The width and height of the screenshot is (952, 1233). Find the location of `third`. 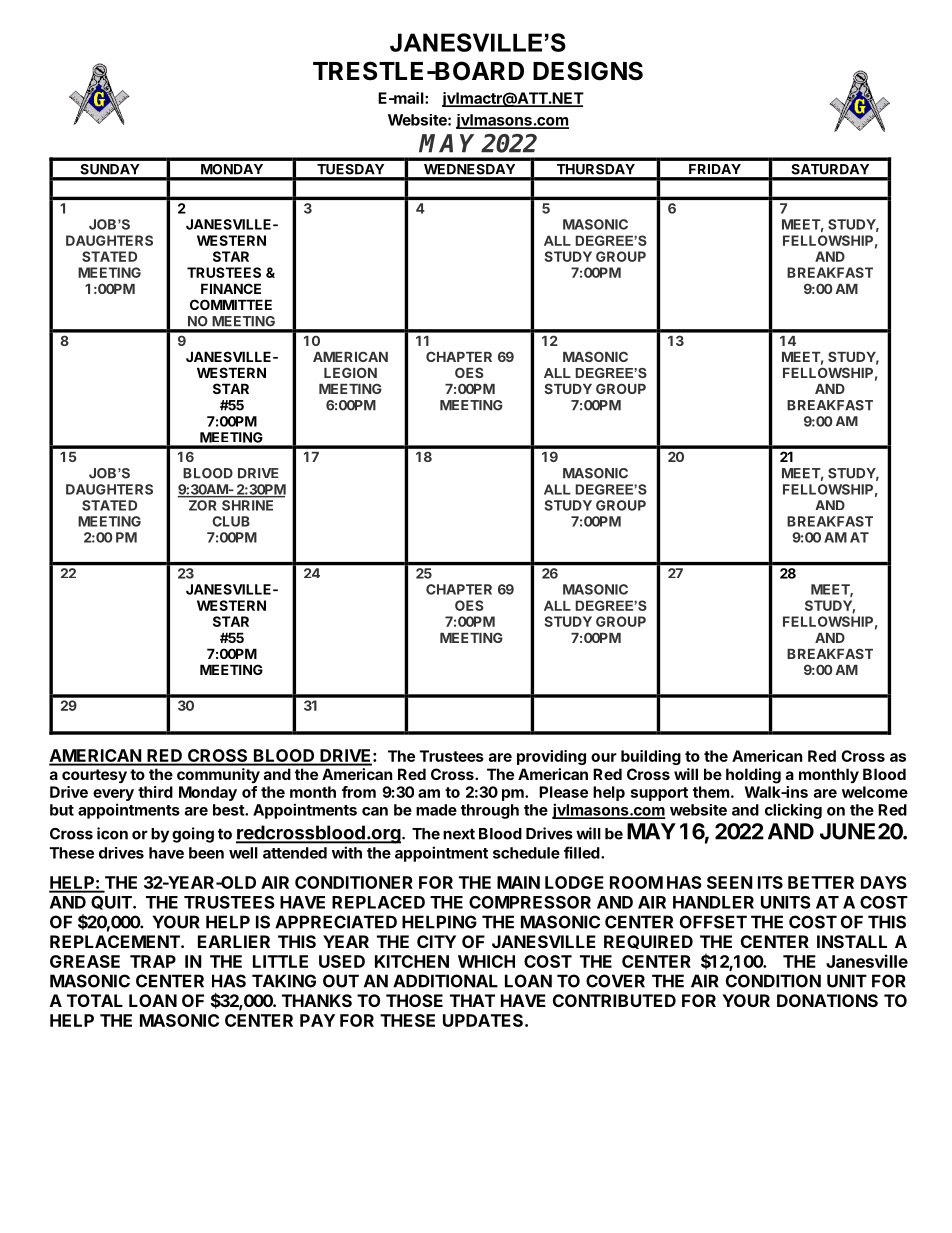

third is located at coordinates (155, 792).
